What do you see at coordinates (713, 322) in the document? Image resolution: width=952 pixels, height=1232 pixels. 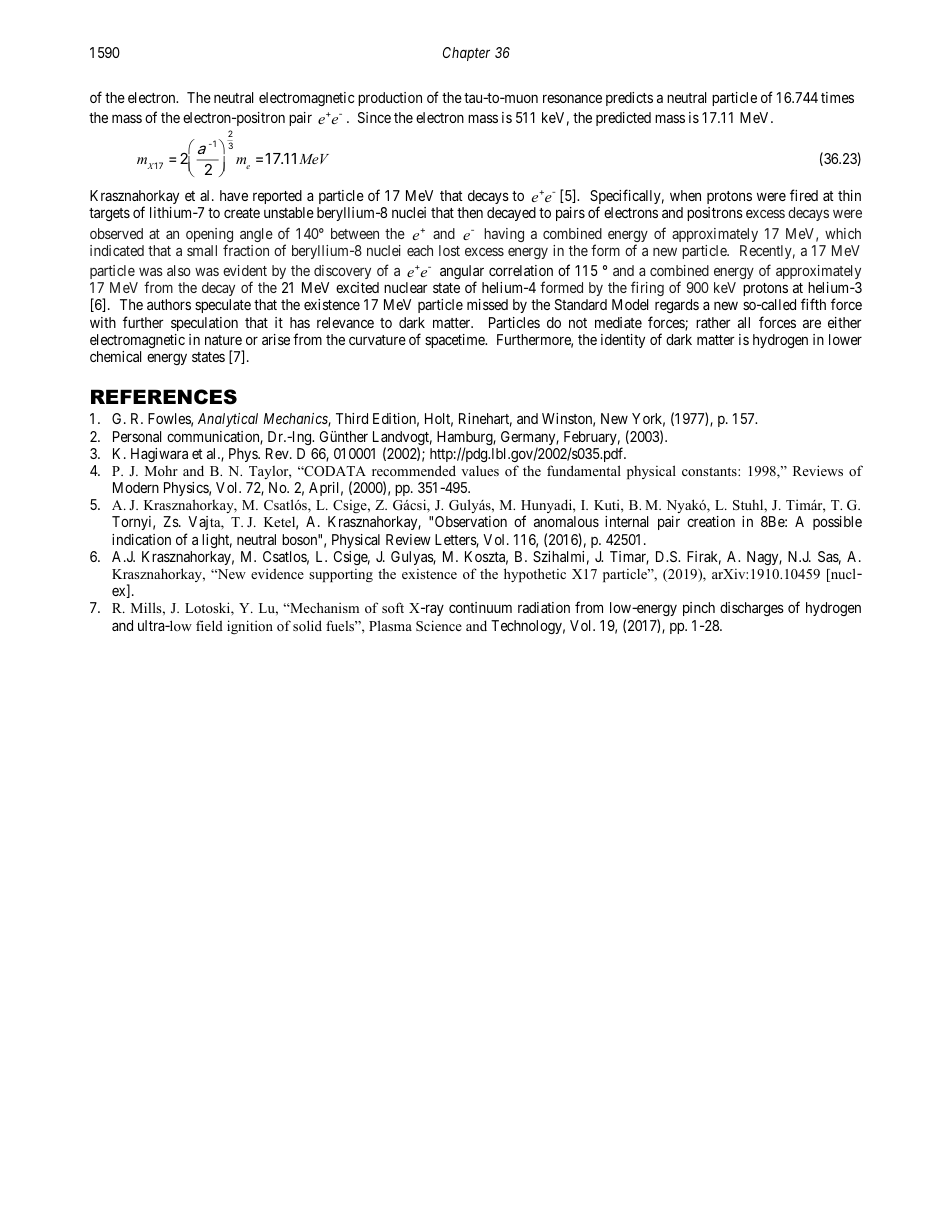 I see `rather` at bounding box center [713, 322].
